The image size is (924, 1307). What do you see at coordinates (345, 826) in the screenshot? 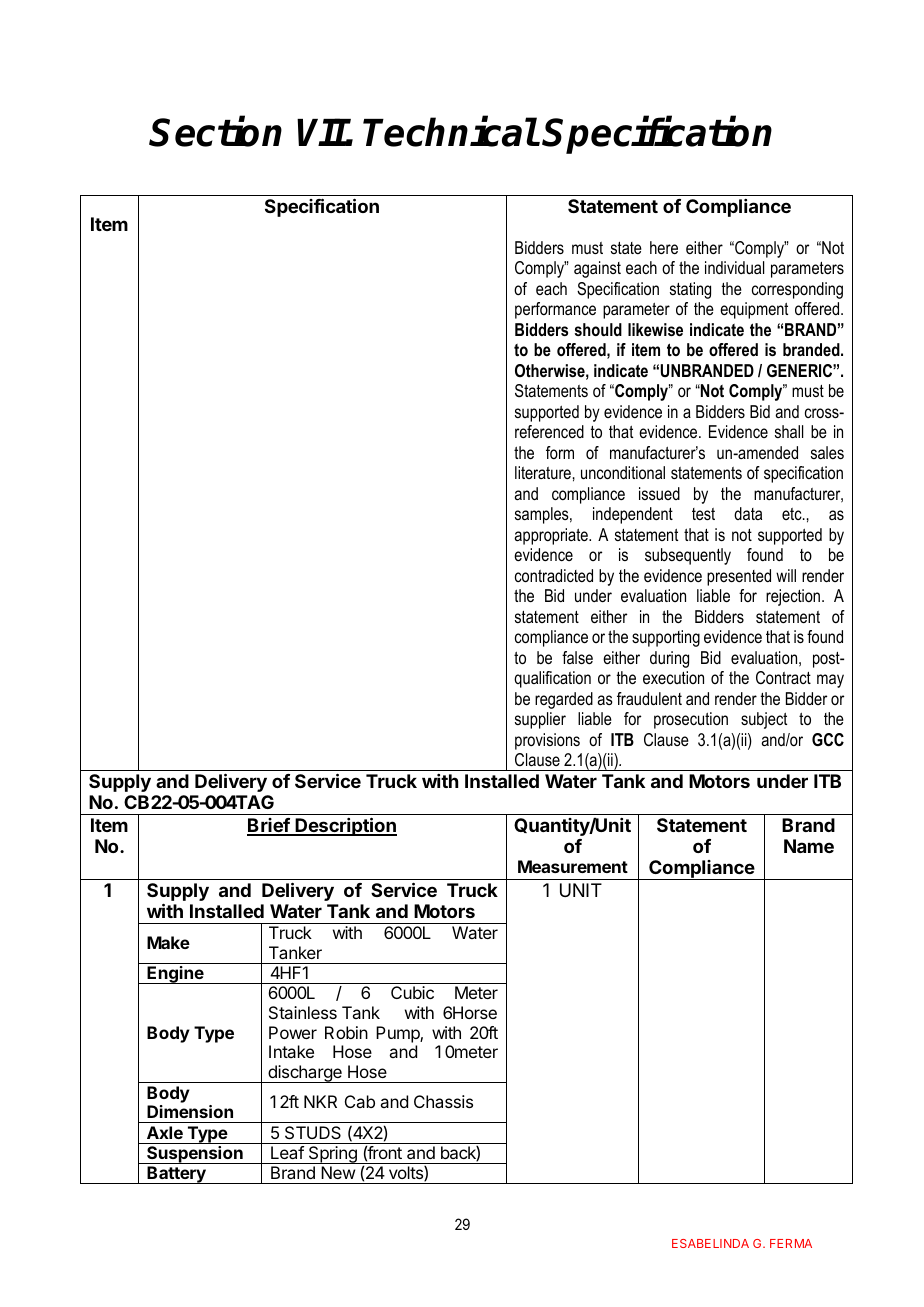
I see `Description` at bounding box center [345, 826].
